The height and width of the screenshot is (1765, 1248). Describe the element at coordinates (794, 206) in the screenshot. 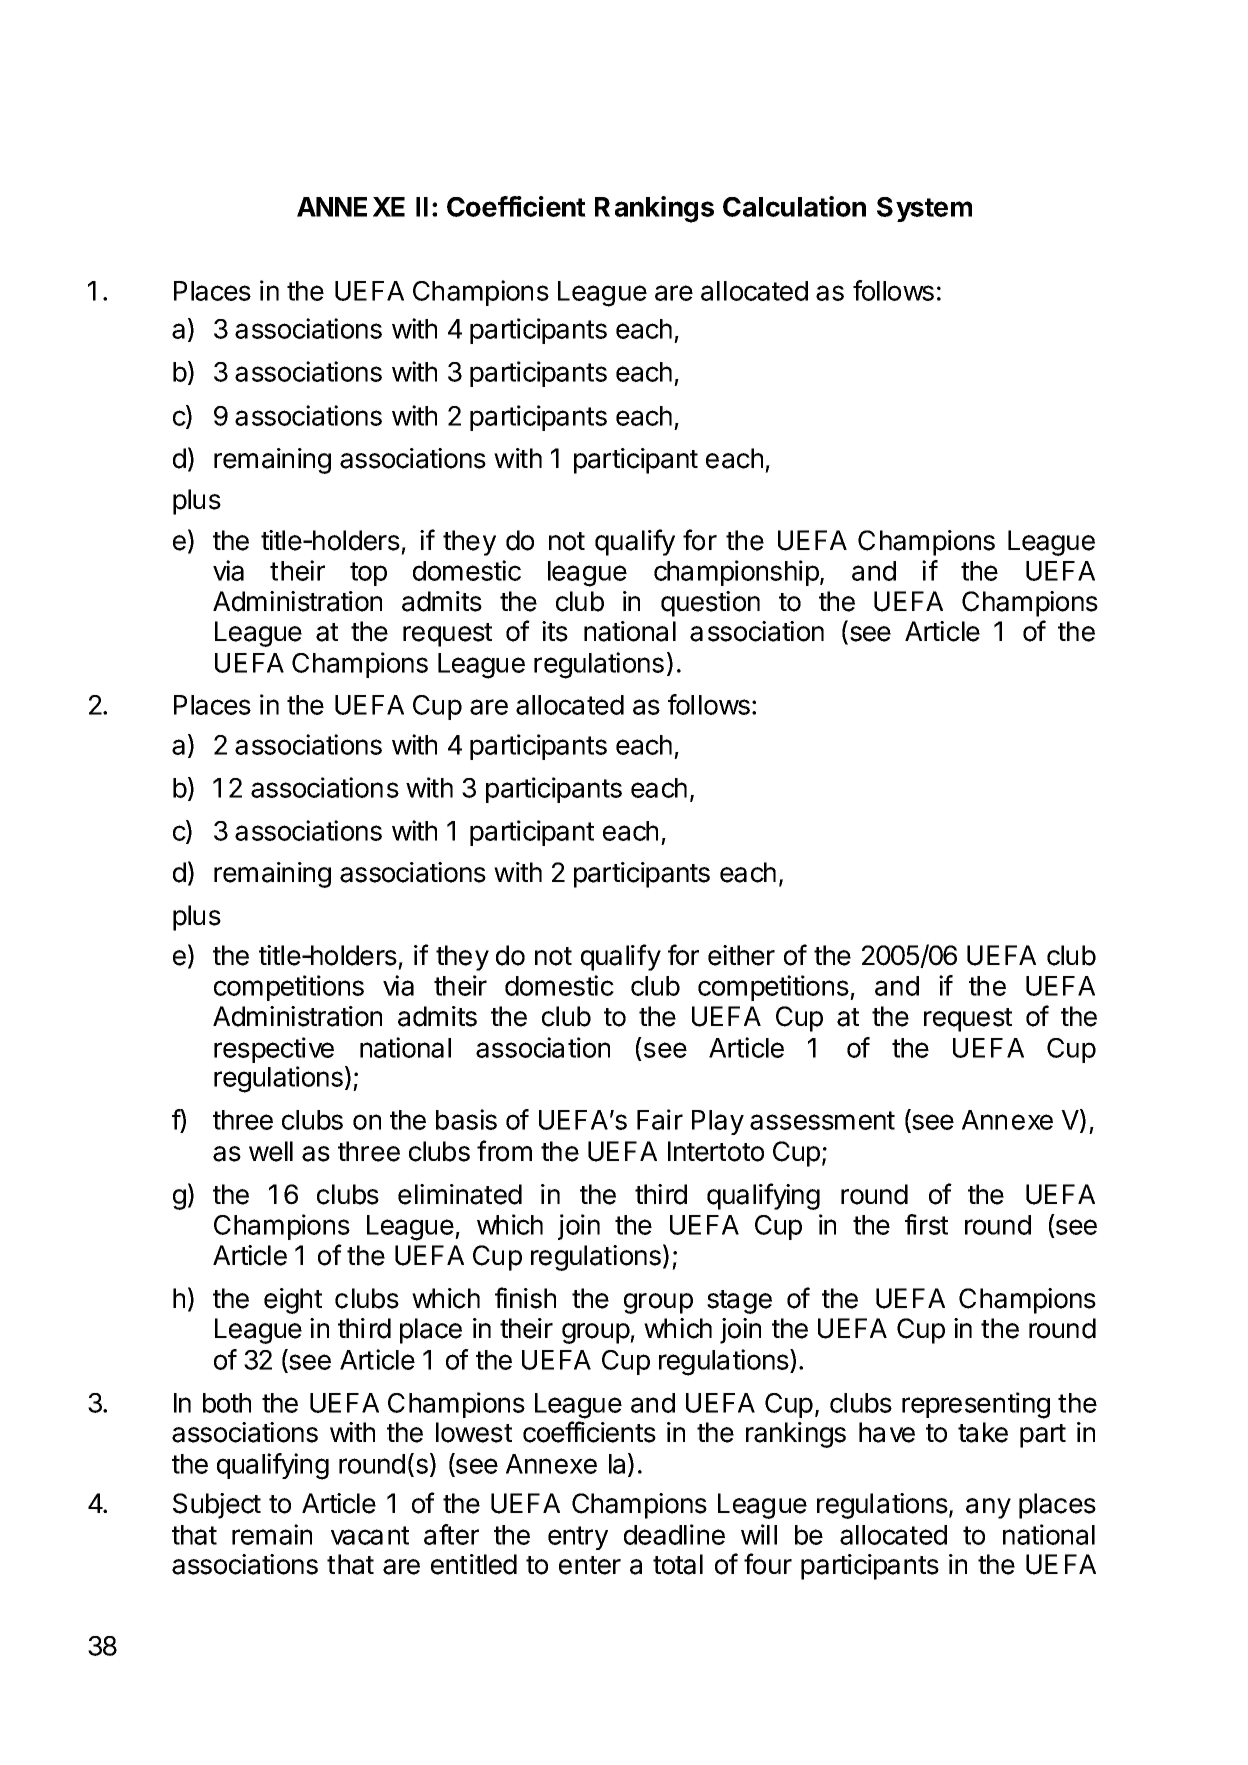

I see `Calculation` at that location.
